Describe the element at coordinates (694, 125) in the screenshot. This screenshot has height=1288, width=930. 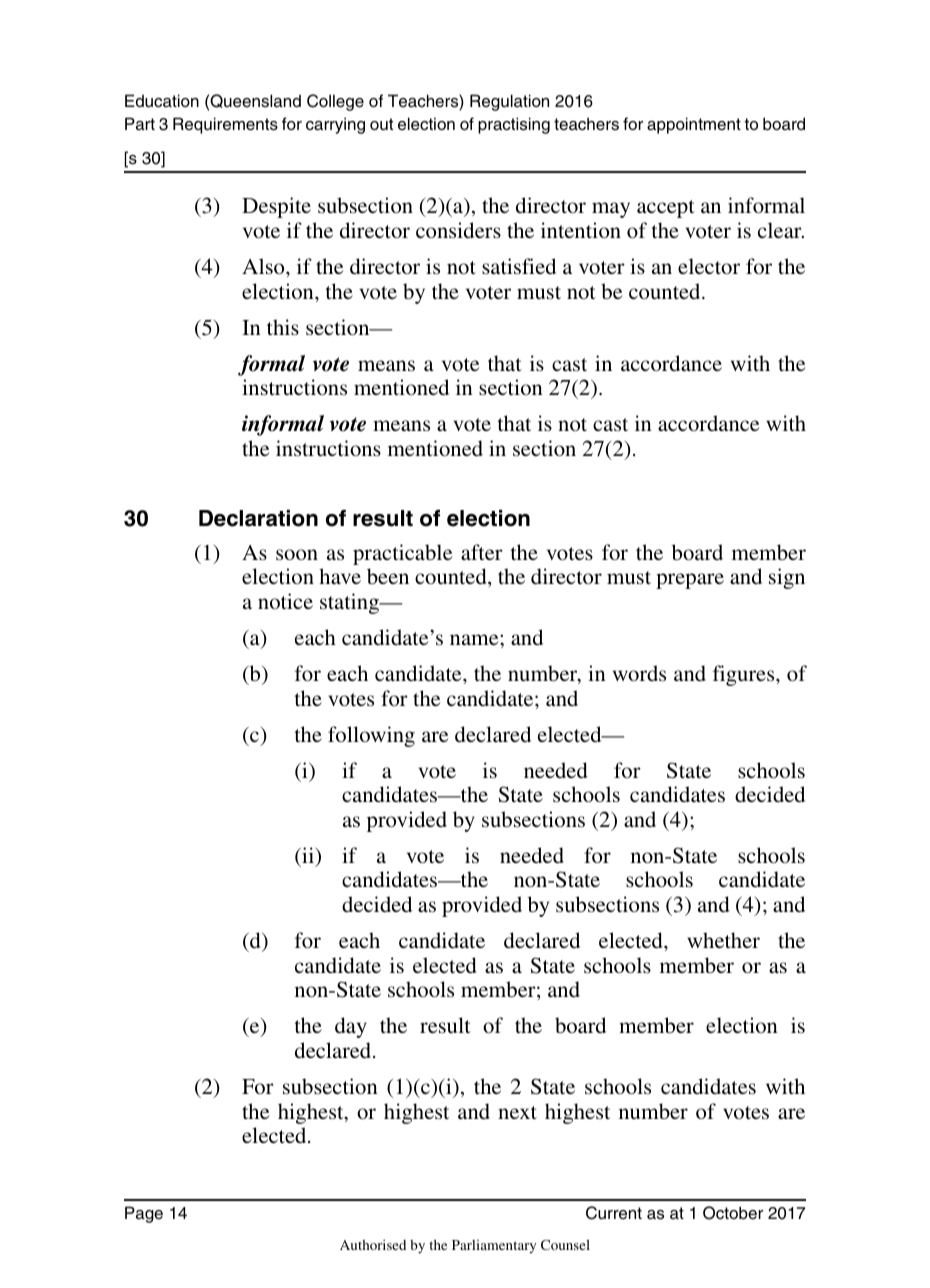
I see `appointment` at that location.
